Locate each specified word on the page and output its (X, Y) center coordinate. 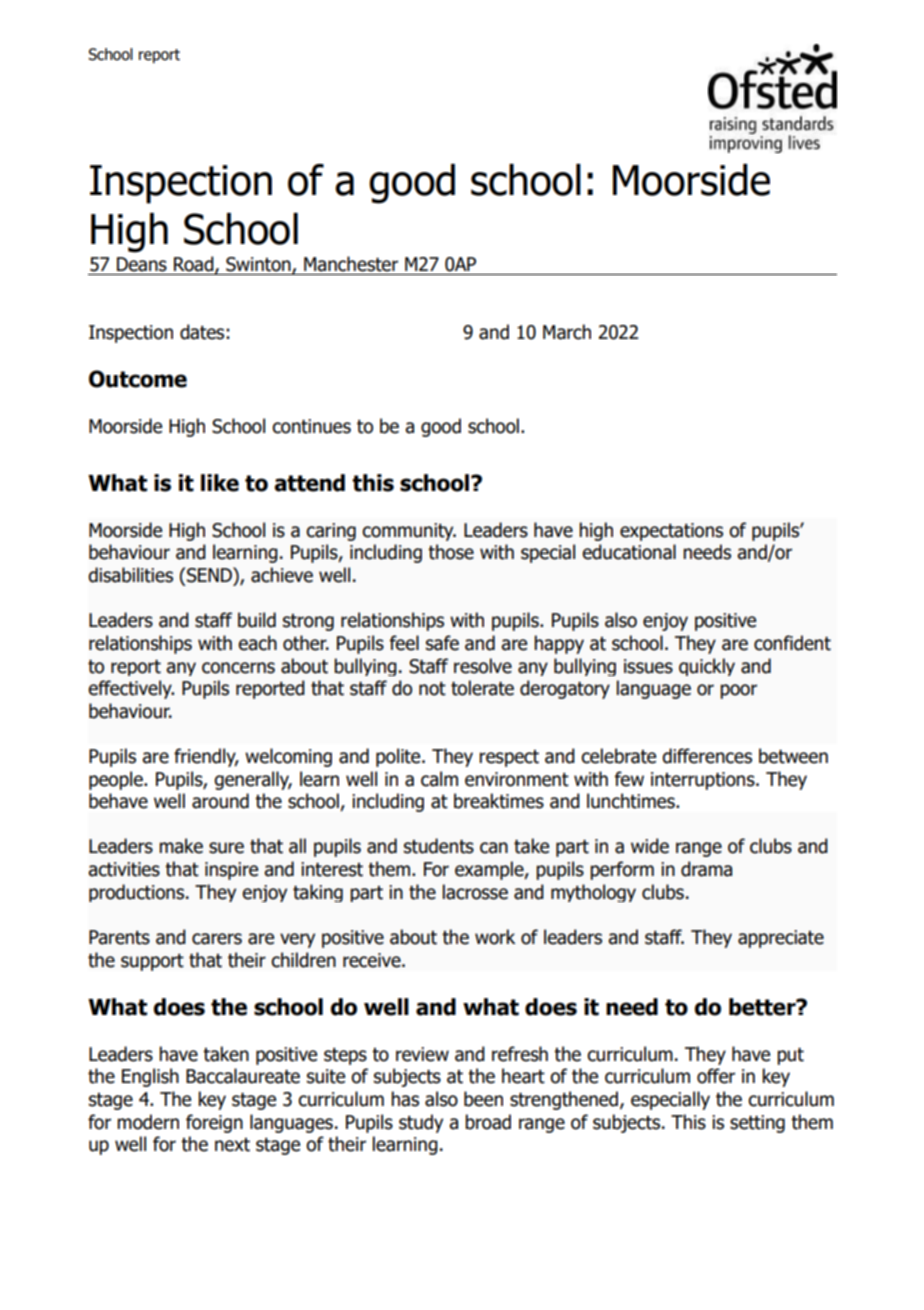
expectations (671, 532)
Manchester (351, 264)
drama (706, 869)
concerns (238, 668)
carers (217, 939)
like (220, 483)
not (432, 689)
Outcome (138, 379)
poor (738, 691)
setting (757, 1124)
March (567, 332)
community (409, 532)
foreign (214, 1123)
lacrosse (475, 892)
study (421, 1123)
